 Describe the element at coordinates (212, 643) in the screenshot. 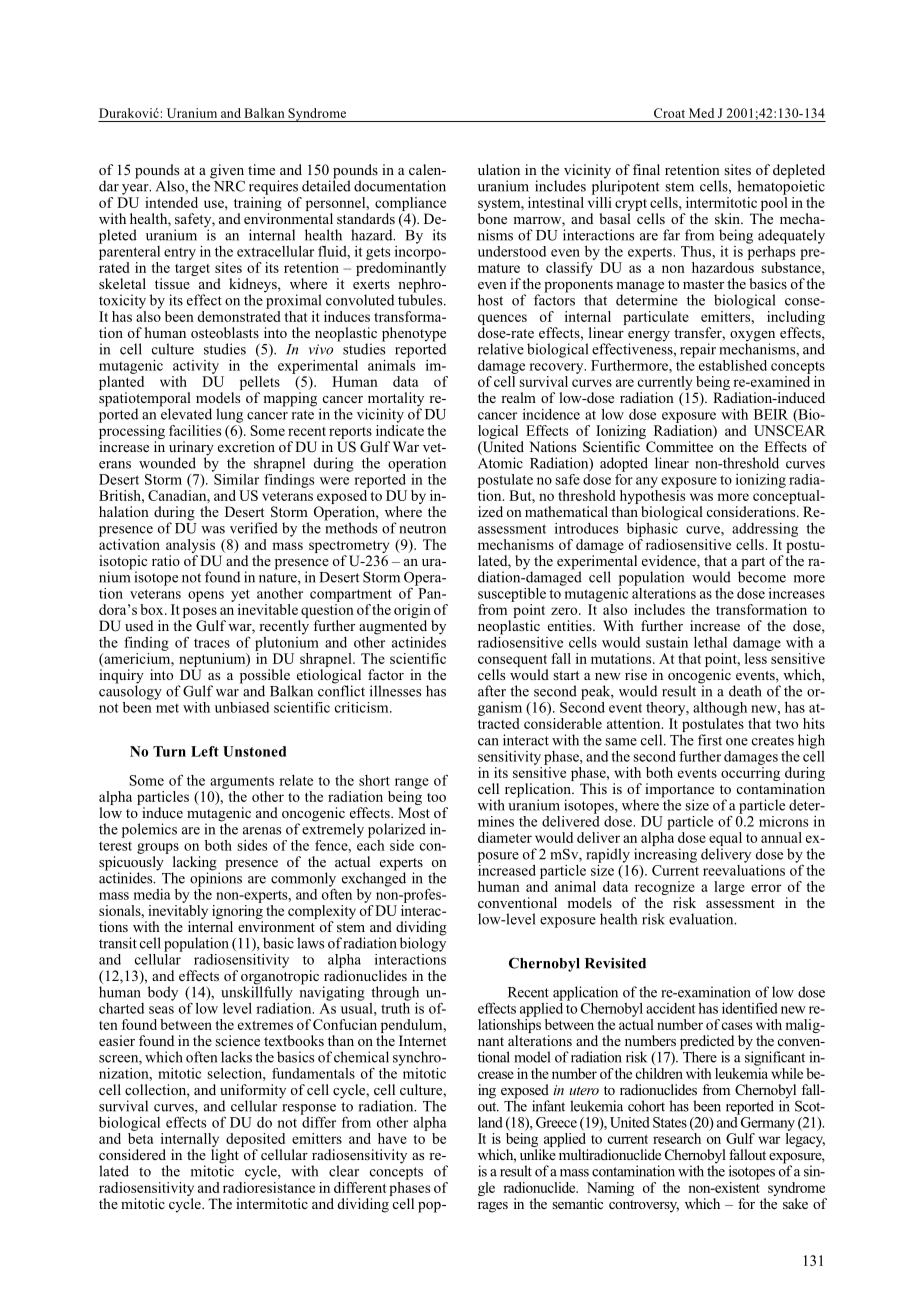

I see `traces` at that location.
